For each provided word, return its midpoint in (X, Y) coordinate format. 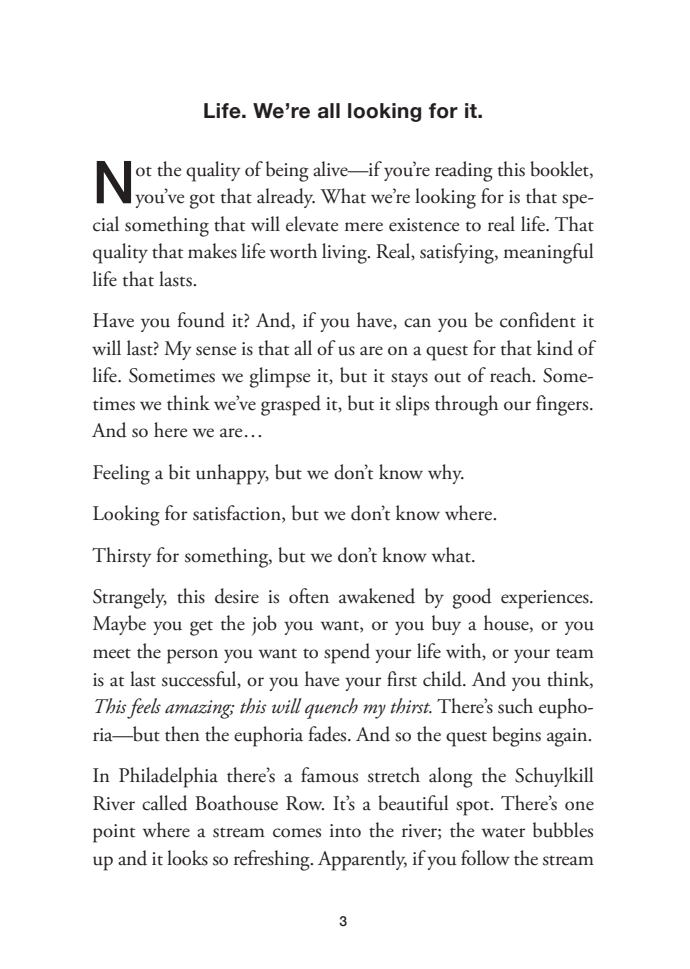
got (202, 201)
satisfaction (238, 514)
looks (187, 858)
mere (364, 227)
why (446, 474)
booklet (560, 169)
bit (179, 472)
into (345, 831)
